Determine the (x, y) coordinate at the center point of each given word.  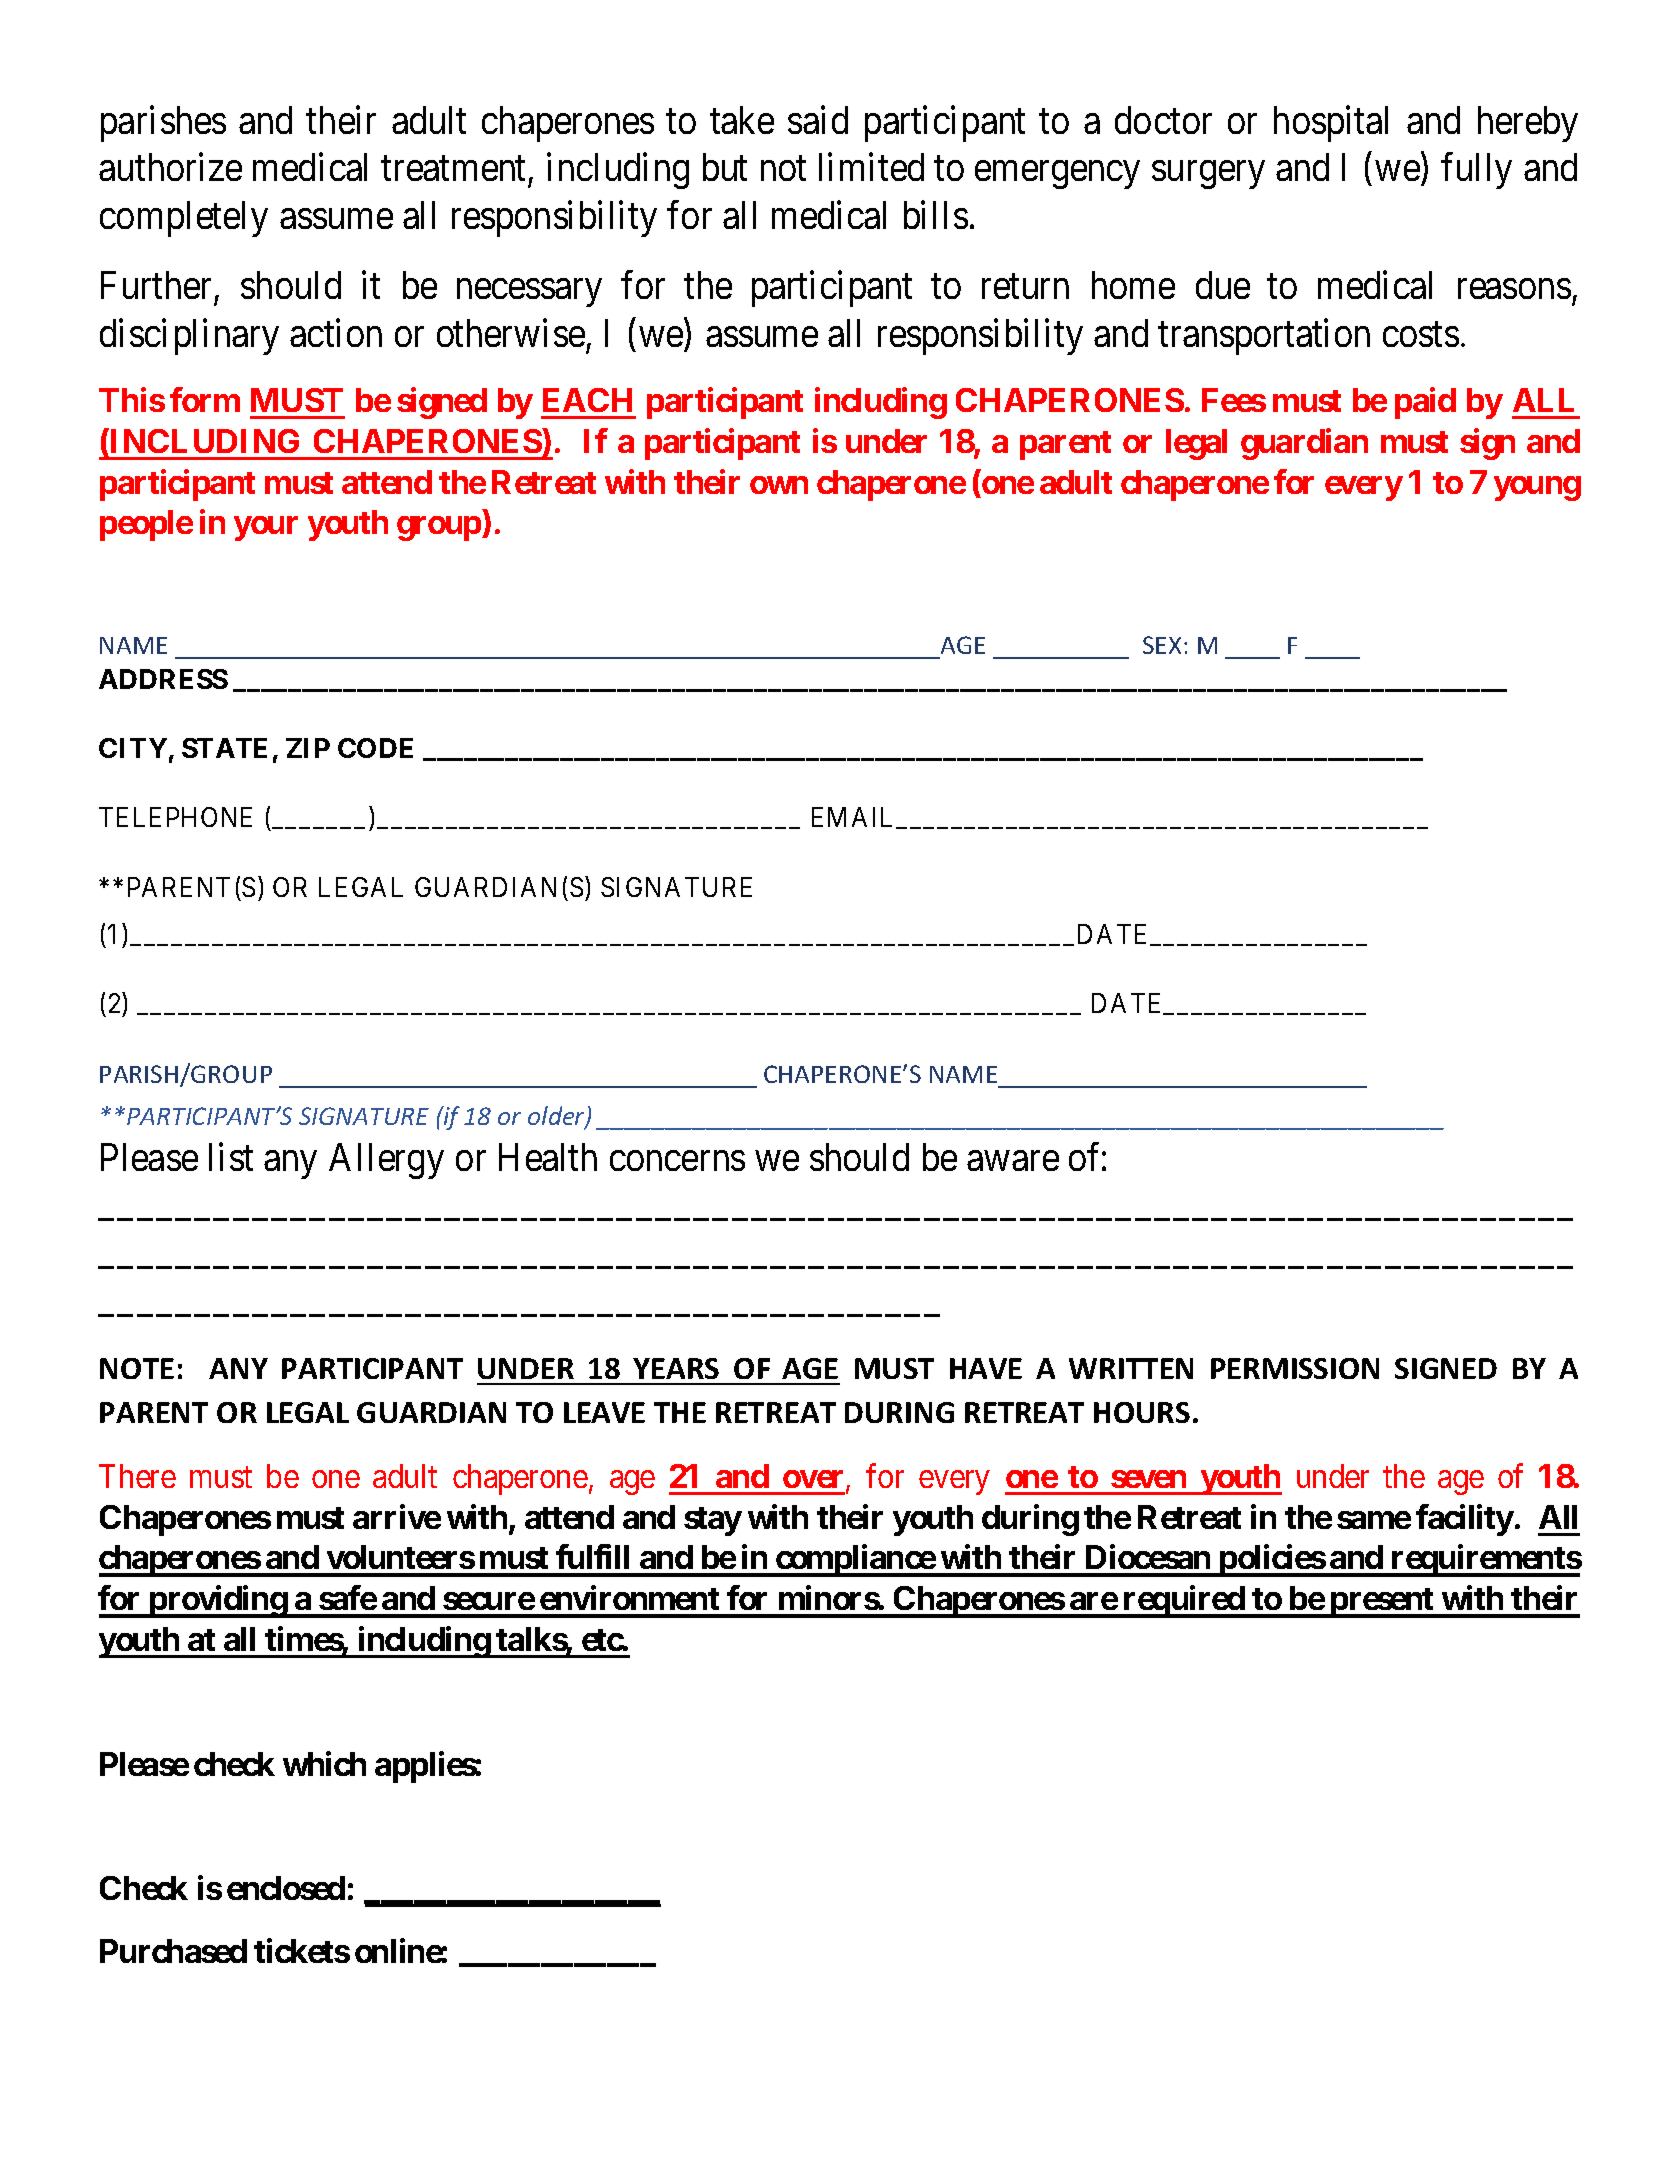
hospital (1331, 124)
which (324, 1763)
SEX (1162, 645)
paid (1425, 403)
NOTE (137, 1368)
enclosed (286, 1888)
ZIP (308, 748)
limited (871, 167)
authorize (170, 167)
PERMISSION (1295, 1368)
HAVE (986, 1368)
